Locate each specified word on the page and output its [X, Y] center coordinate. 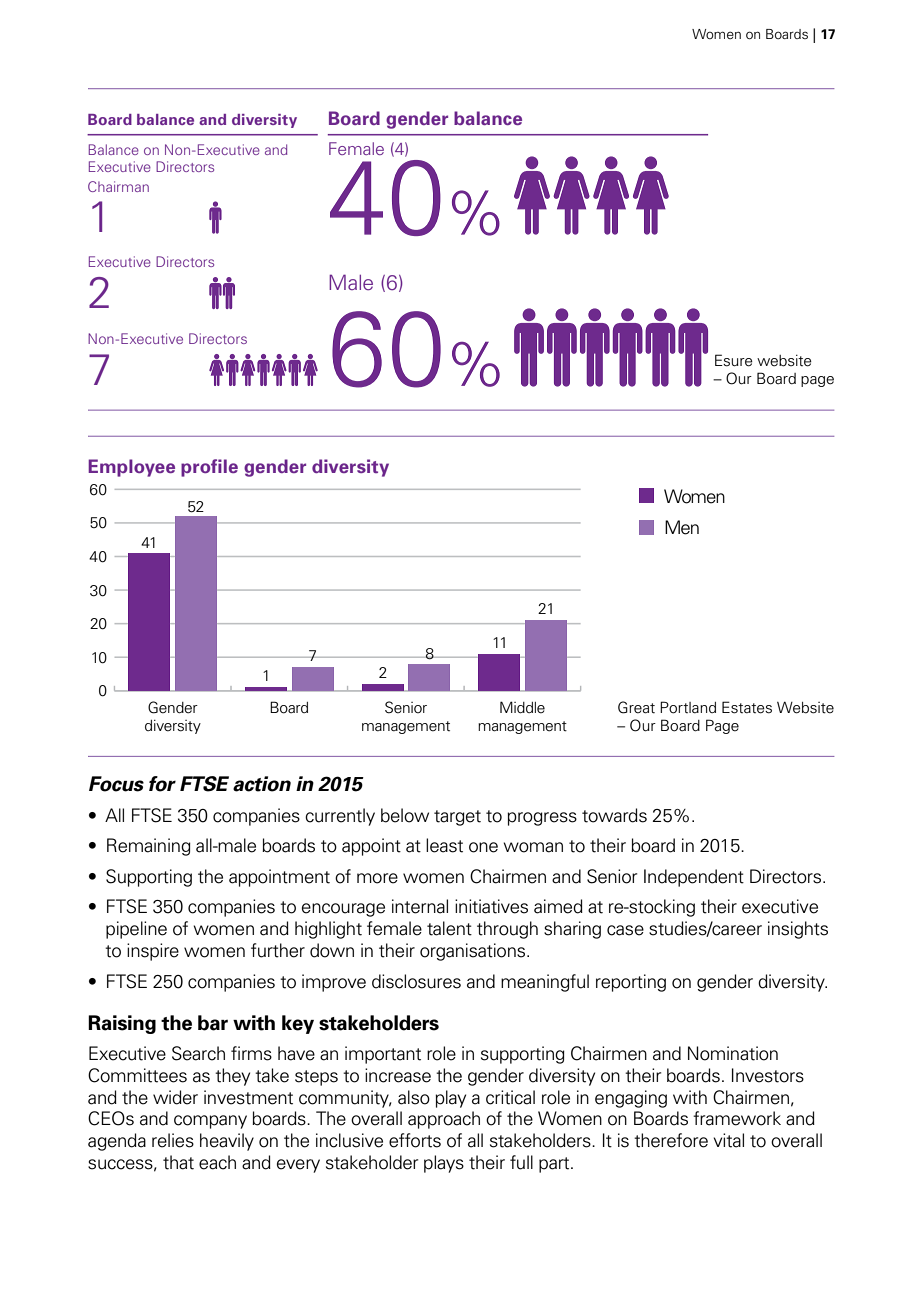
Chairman [118, 186]
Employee [131, 468]
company [210, 1122]
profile [209, 468]
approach [444, 1120]
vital [729, 1140]
